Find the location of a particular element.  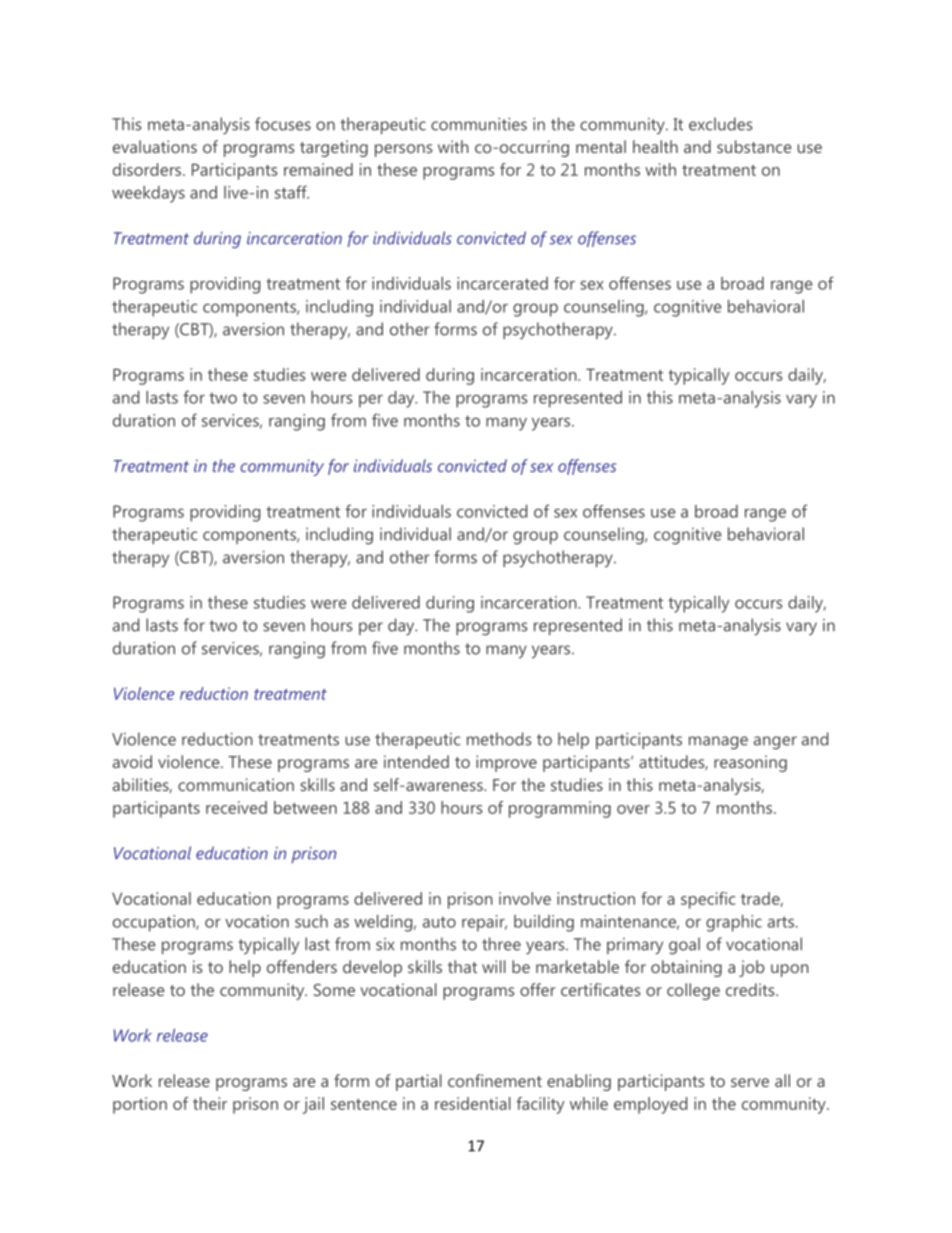

their is located at coordinates (210, 1103).
